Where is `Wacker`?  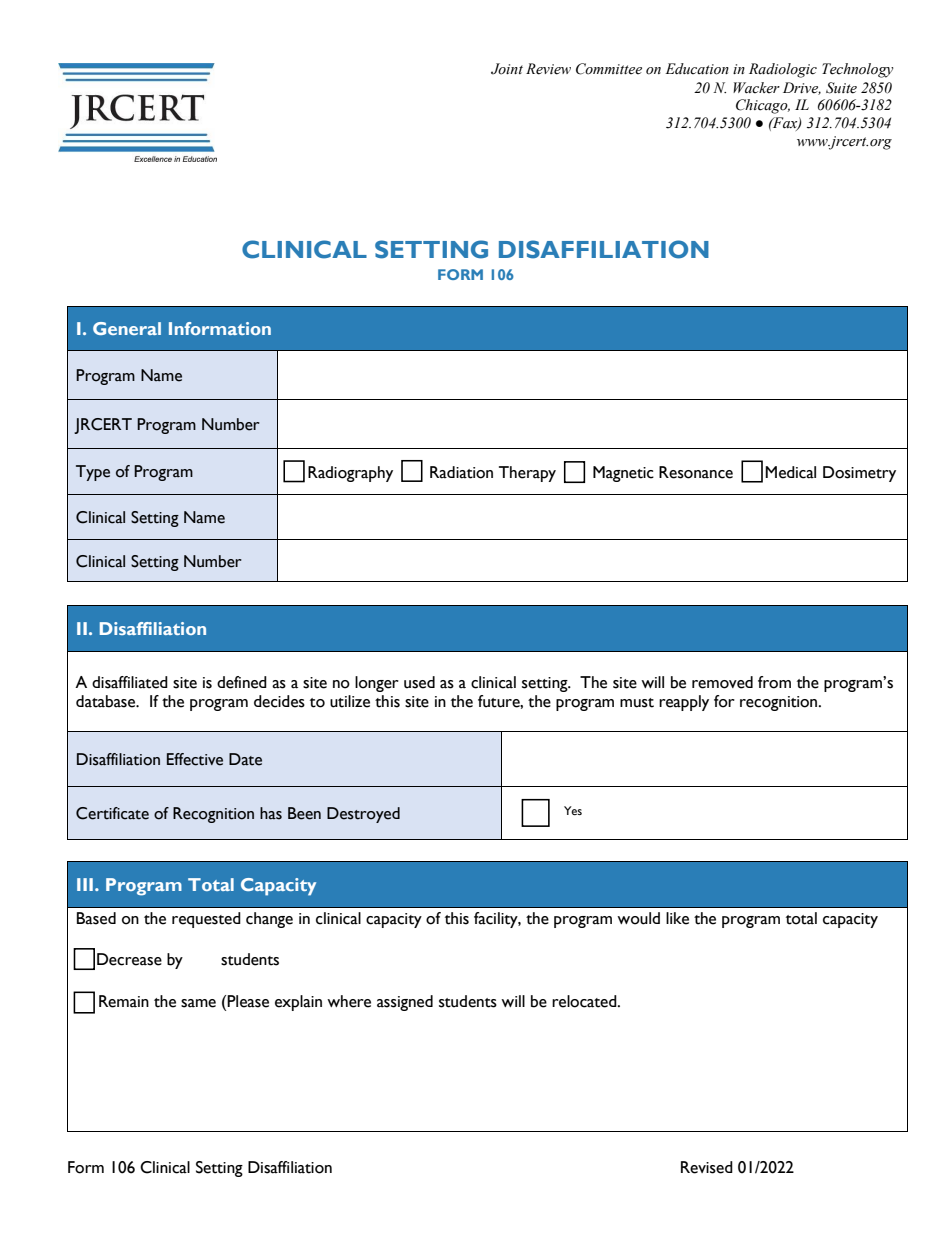 Wacker is located at coordinates (756, 88).
